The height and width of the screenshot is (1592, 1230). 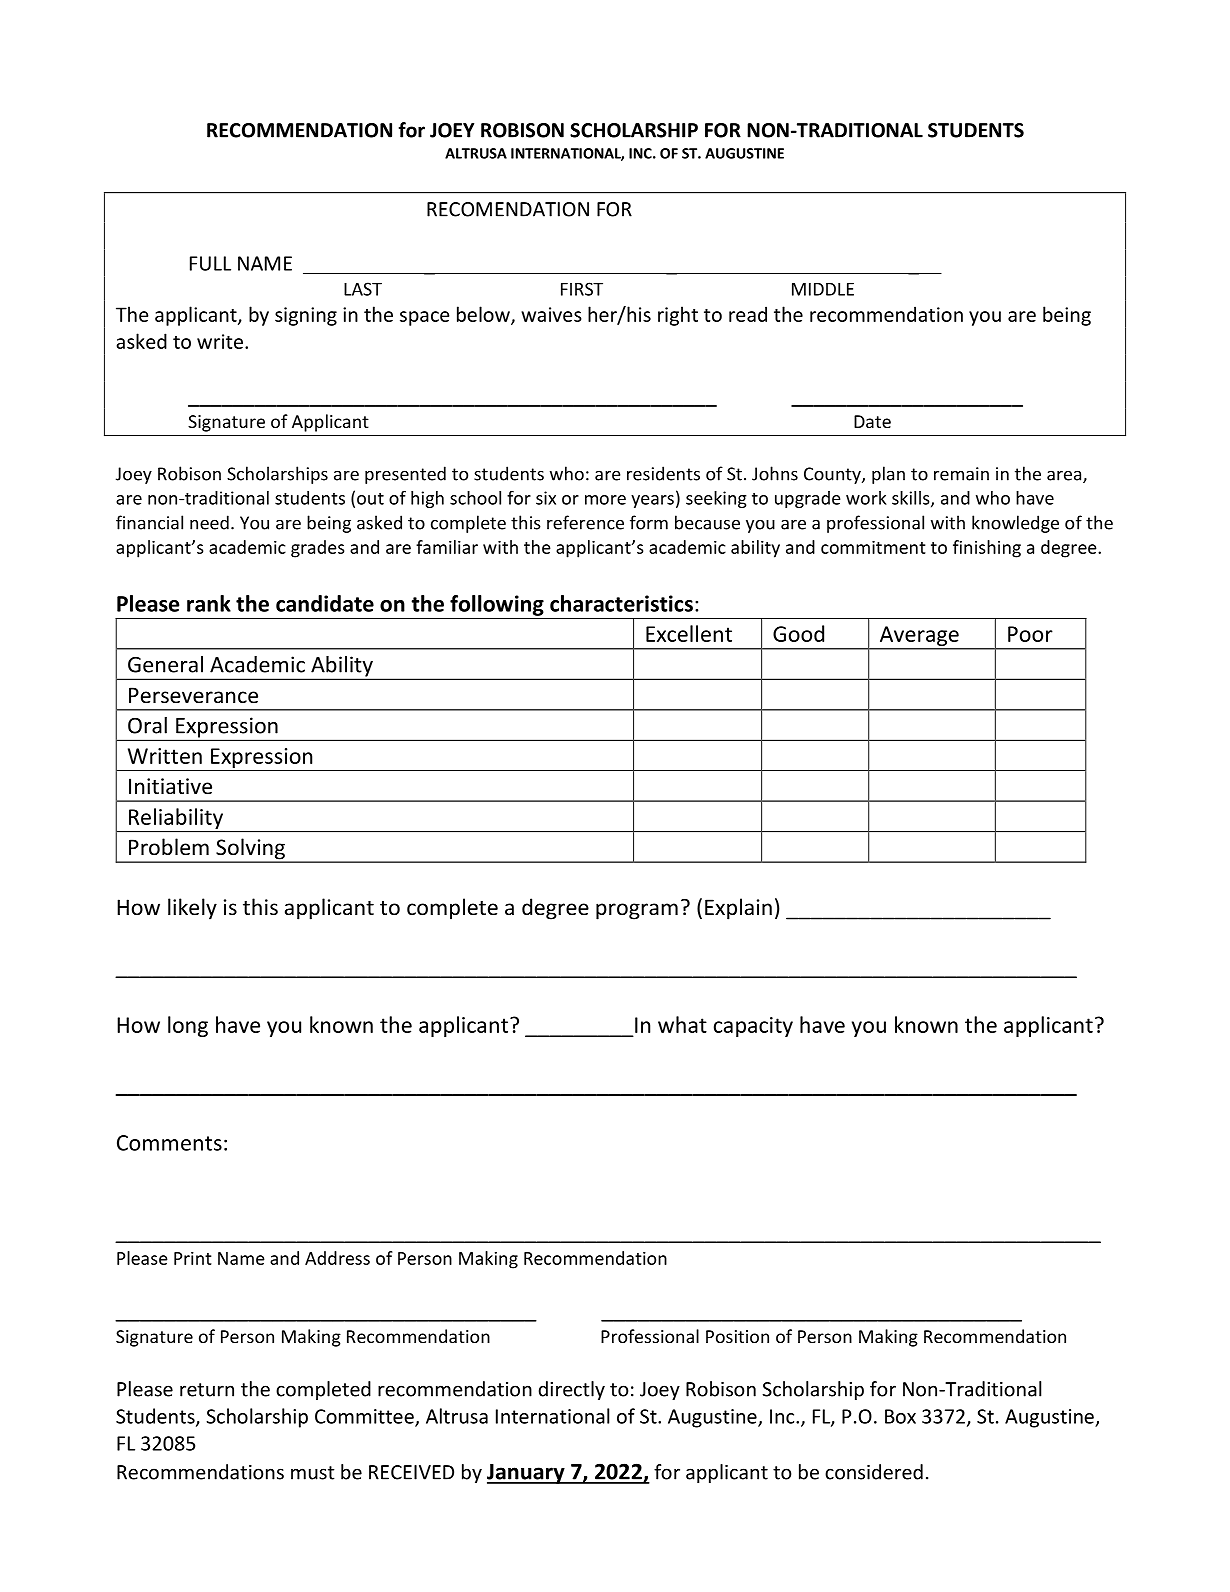 I want to click on Box, so click(x=900, y=1416).
